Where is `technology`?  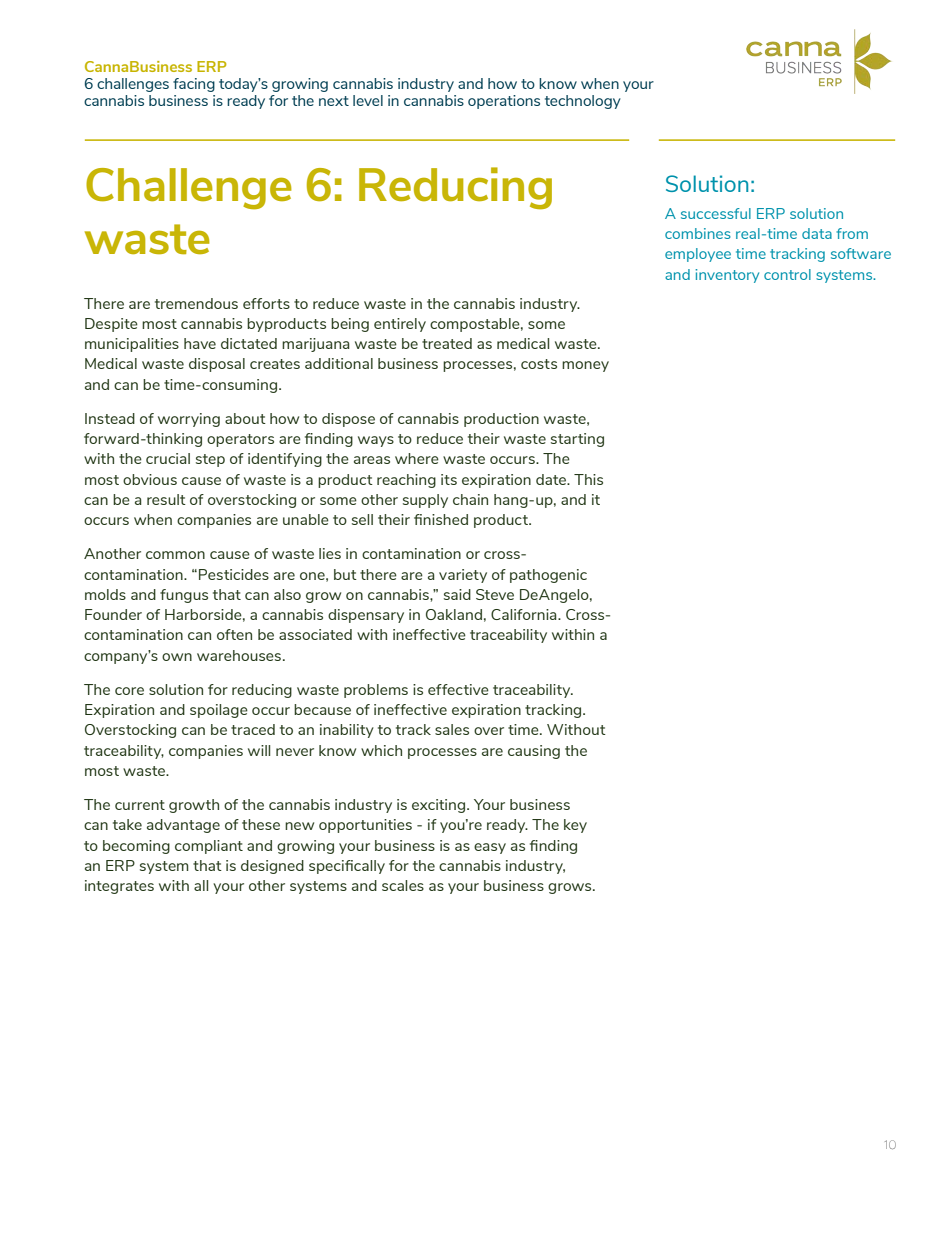 technology is located at coordinates (583, 102).
